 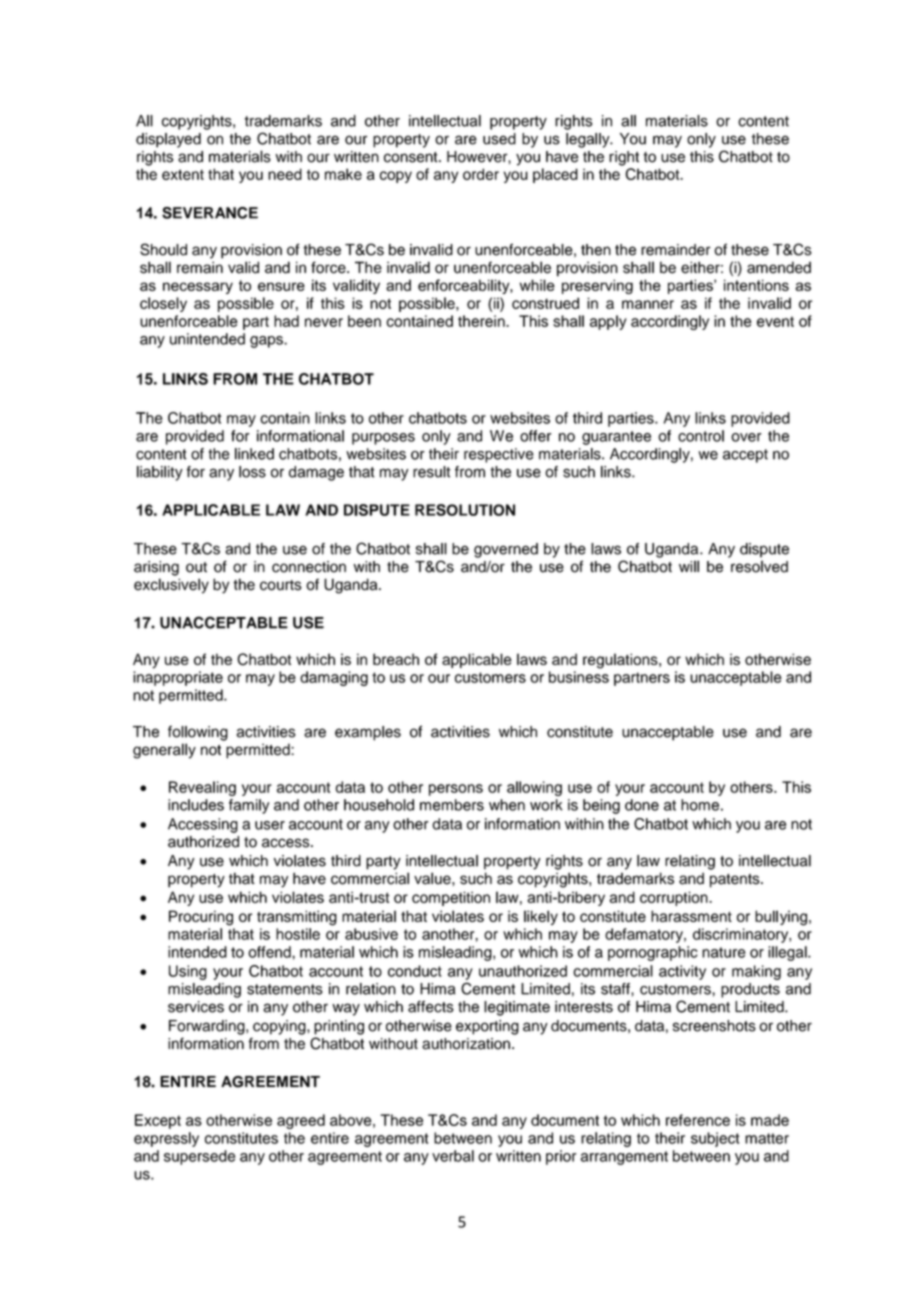 I want to click on Procuring, so click(x=201, y=918).
